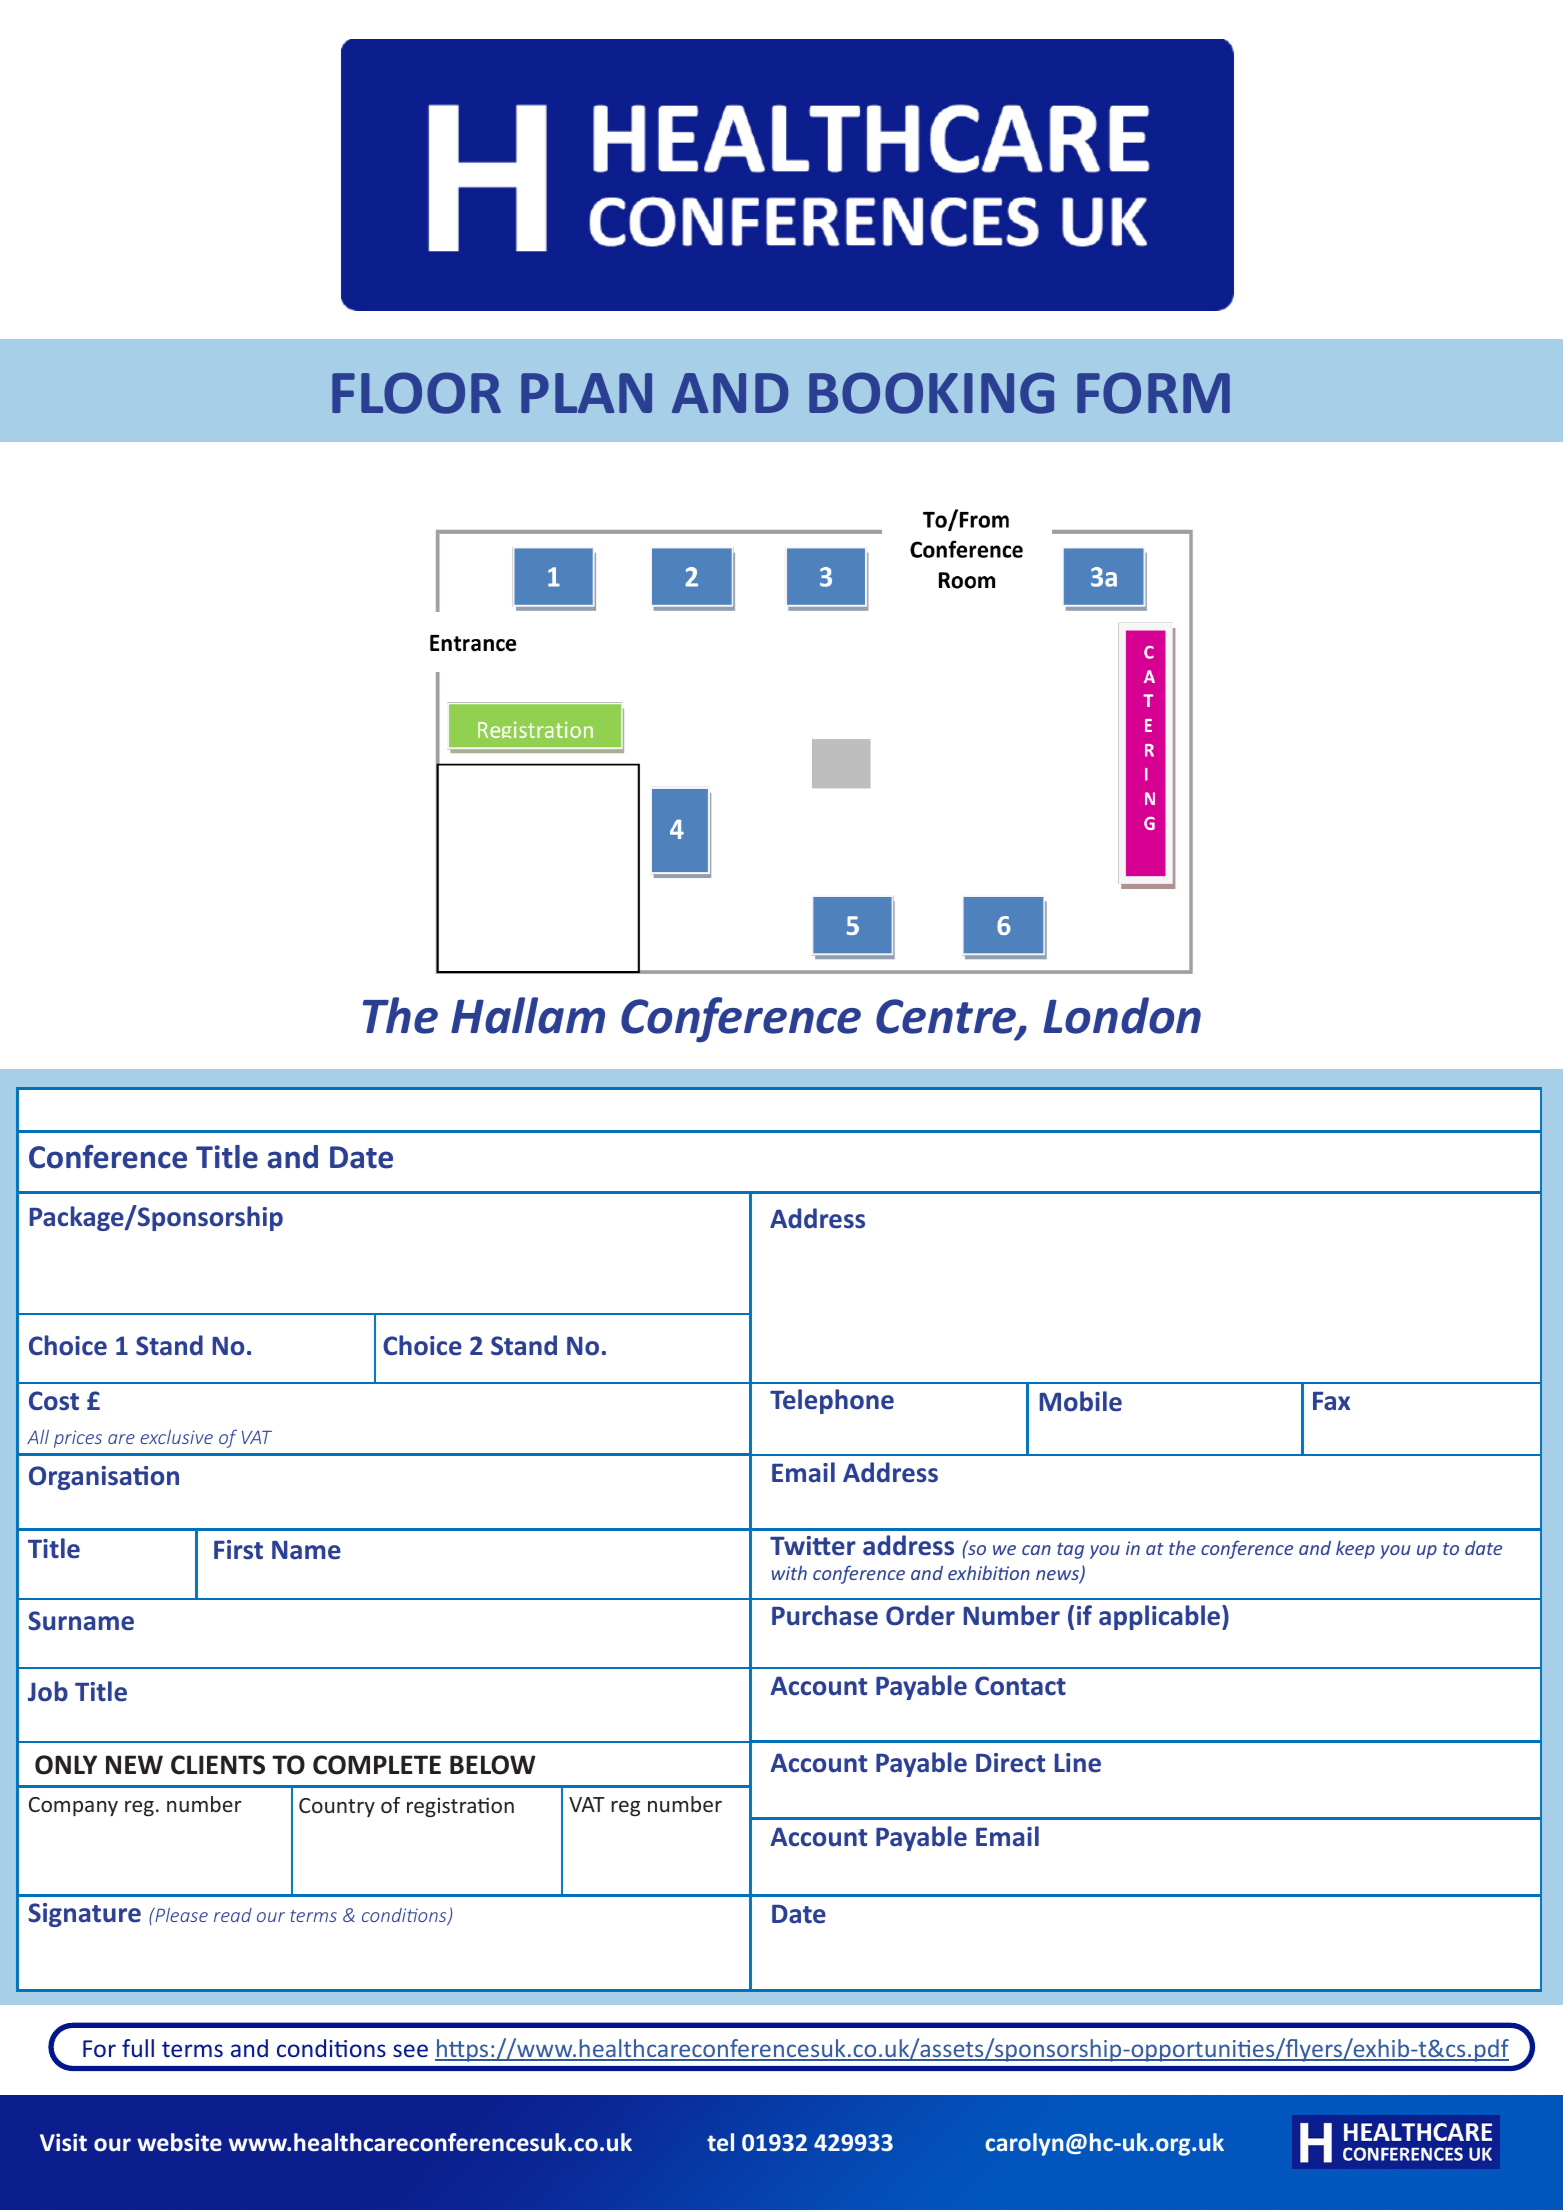 This screenshot has width=1563, height=2210. What do you see at coordinates (825, 1615) in the screenshot?
I see `Purchase` at bounding box center [825, 1615].
